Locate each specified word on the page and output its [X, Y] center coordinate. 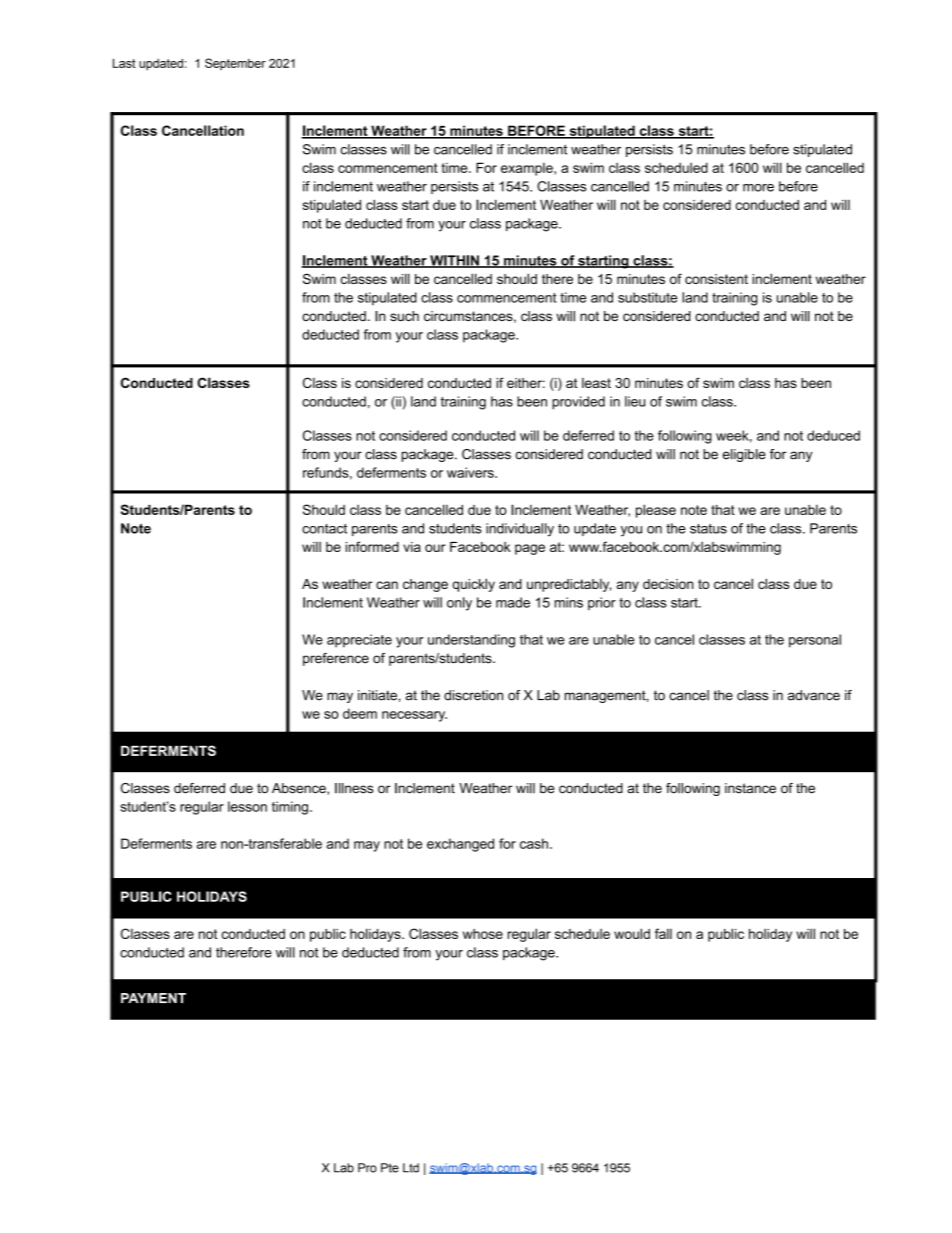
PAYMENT [153, 998]
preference [336, 659]
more [758, 188]
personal [815, 641]
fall [663, 933]
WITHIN [454, 261]
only [459, 604]
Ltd [411, 1168]
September [235, 64]
